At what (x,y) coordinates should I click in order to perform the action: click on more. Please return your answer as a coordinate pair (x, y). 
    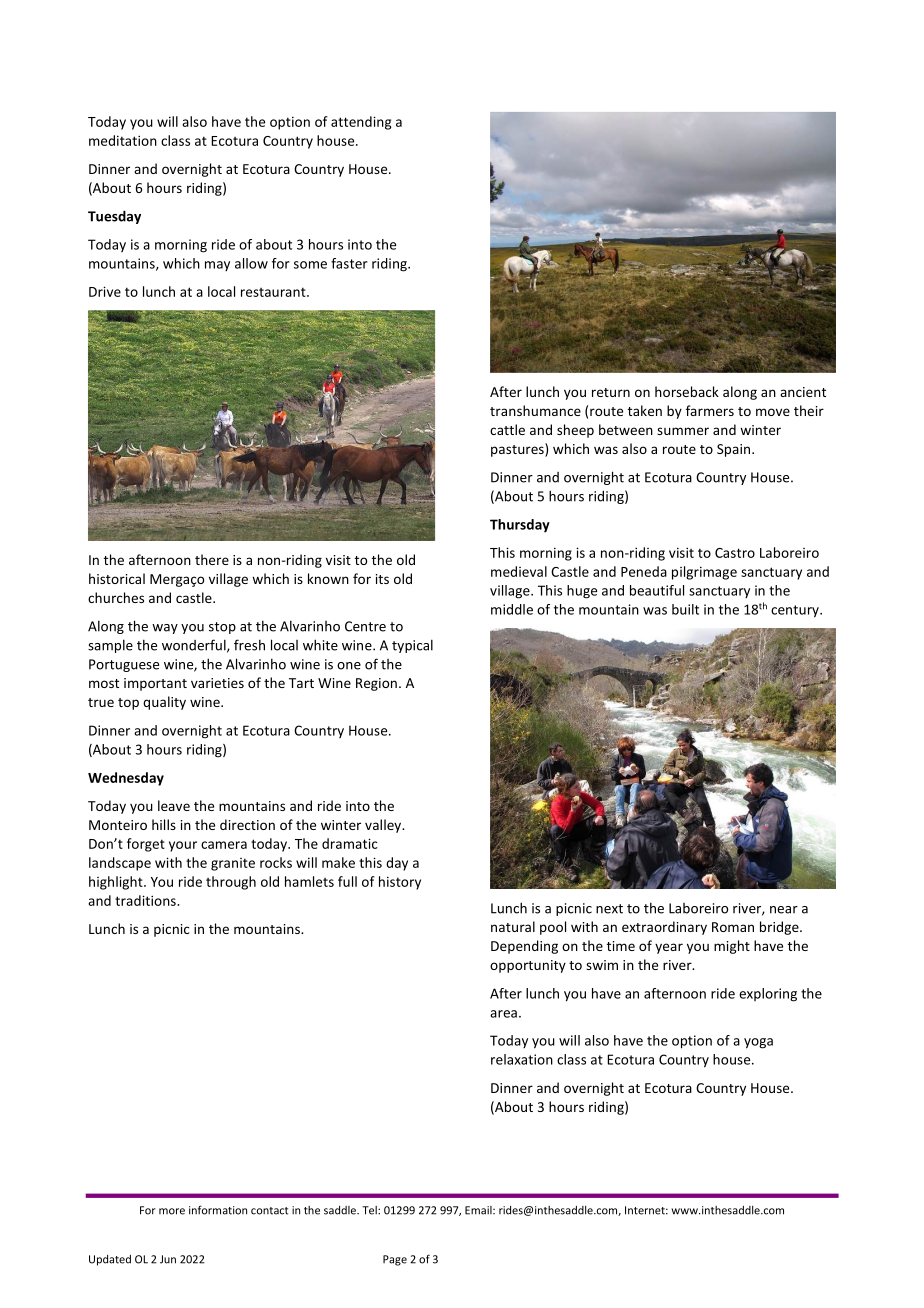
    Looking at the image, I should click on (172, 1211).
